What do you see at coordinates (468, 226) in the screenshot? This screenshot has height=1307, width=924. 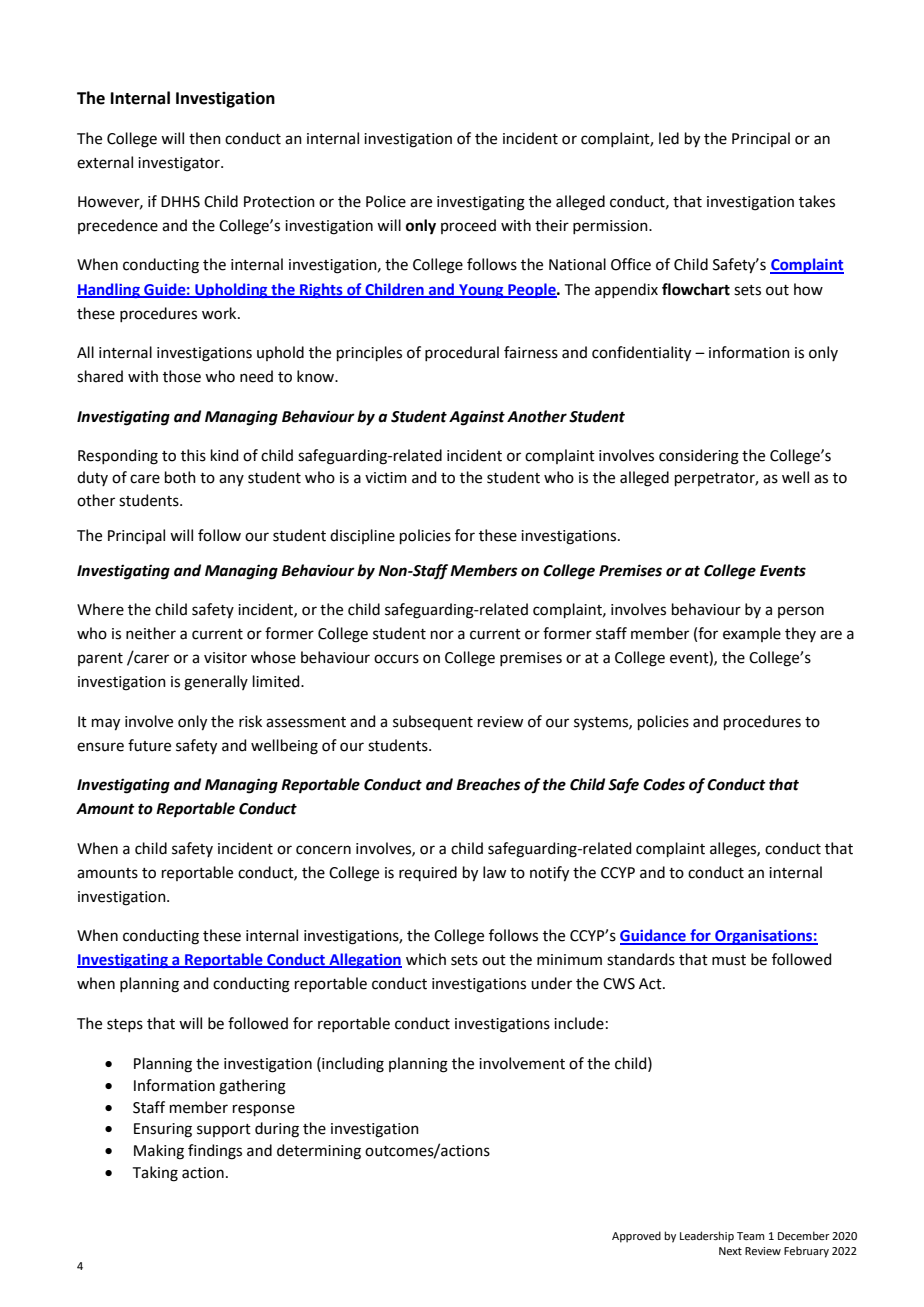 I see `proceed` at bounding box center [468, 226].
